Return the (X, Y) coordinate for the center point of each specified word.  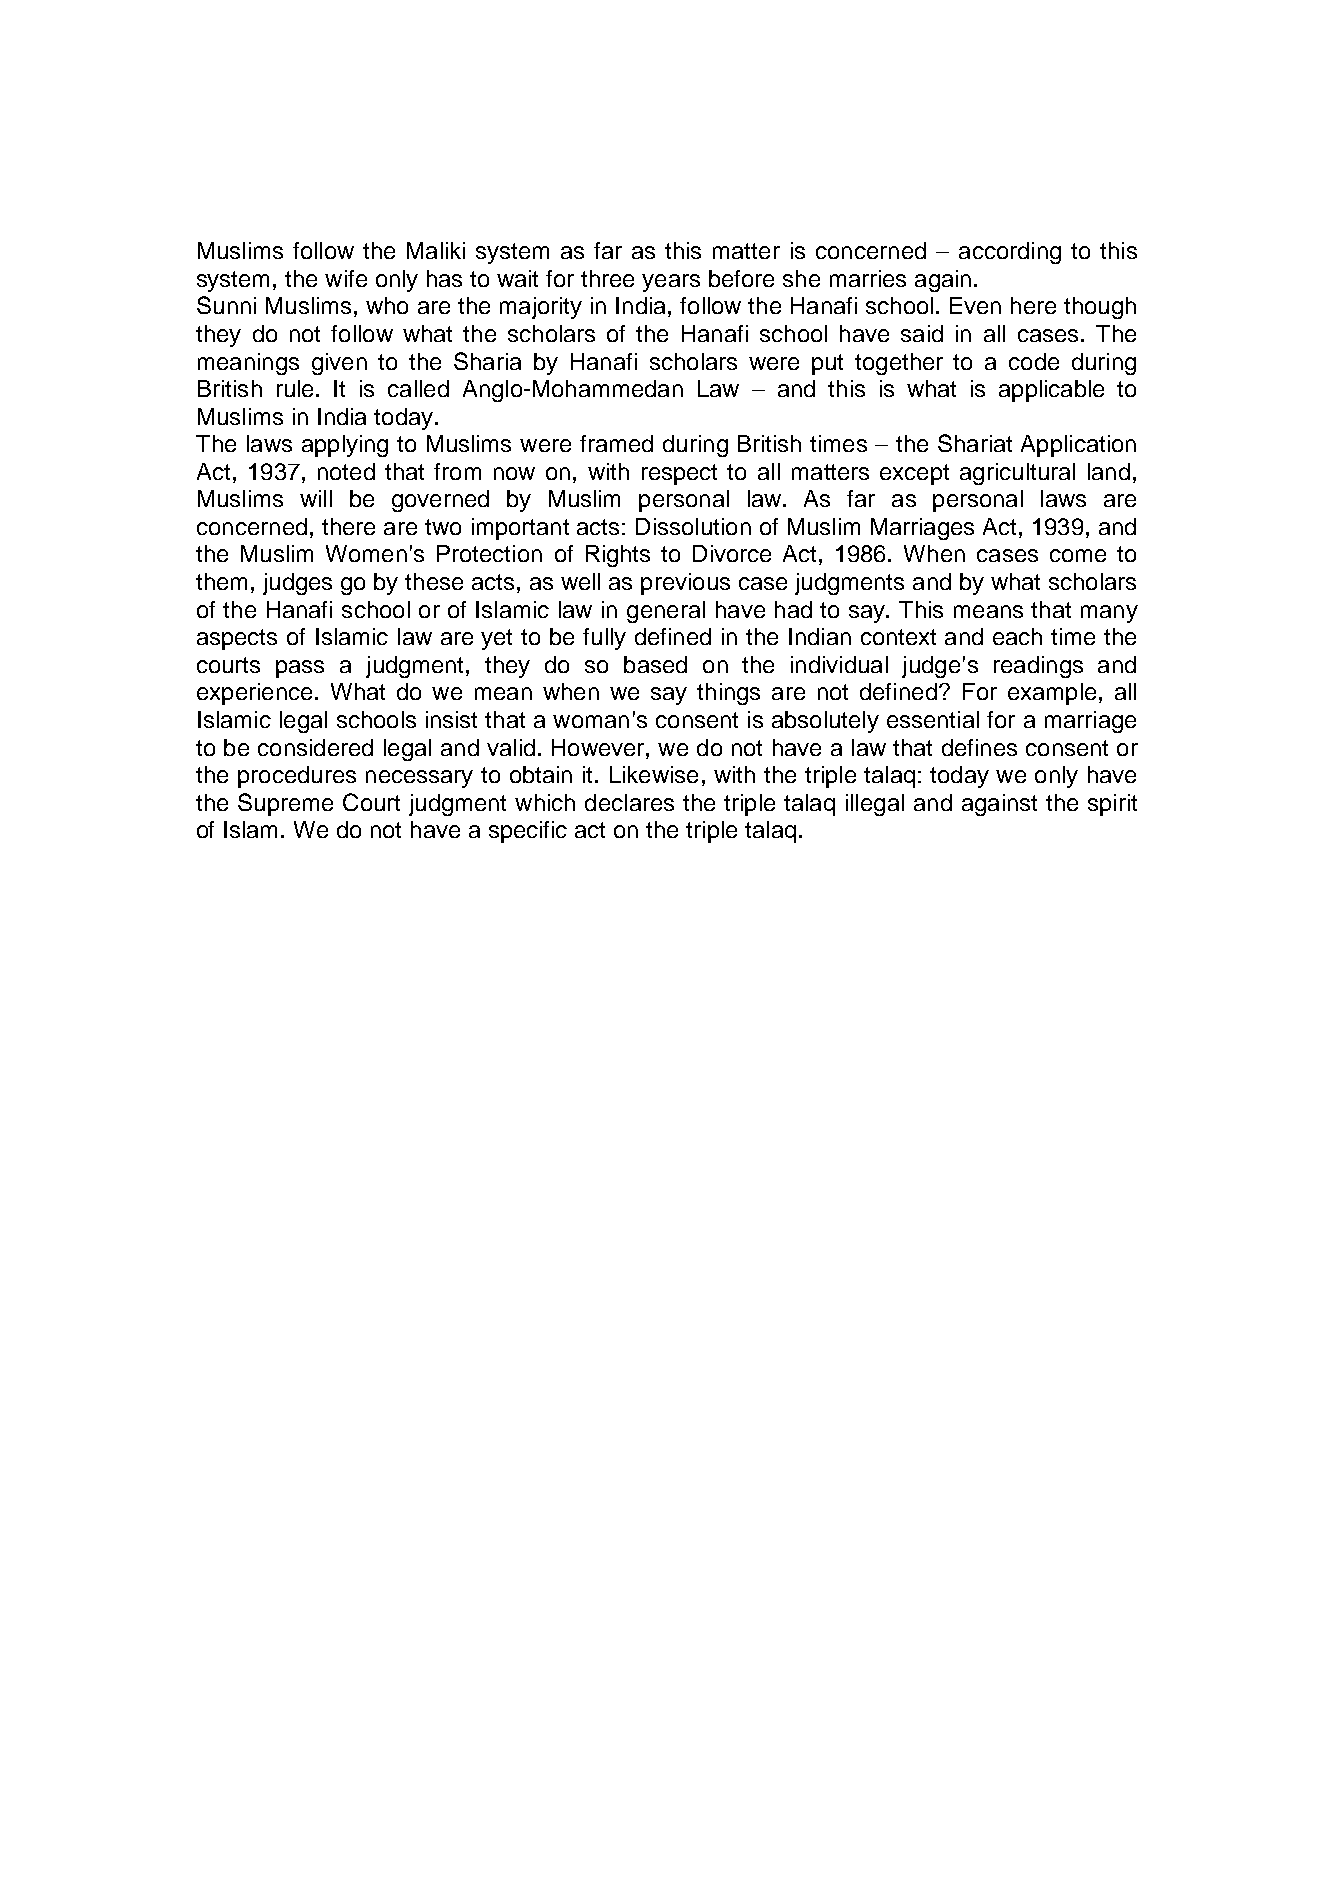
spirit (1112, 805)
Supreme (285, 804)
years (671, 283)
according (1010, 253)
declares (629, 802)
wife (346, 278)
